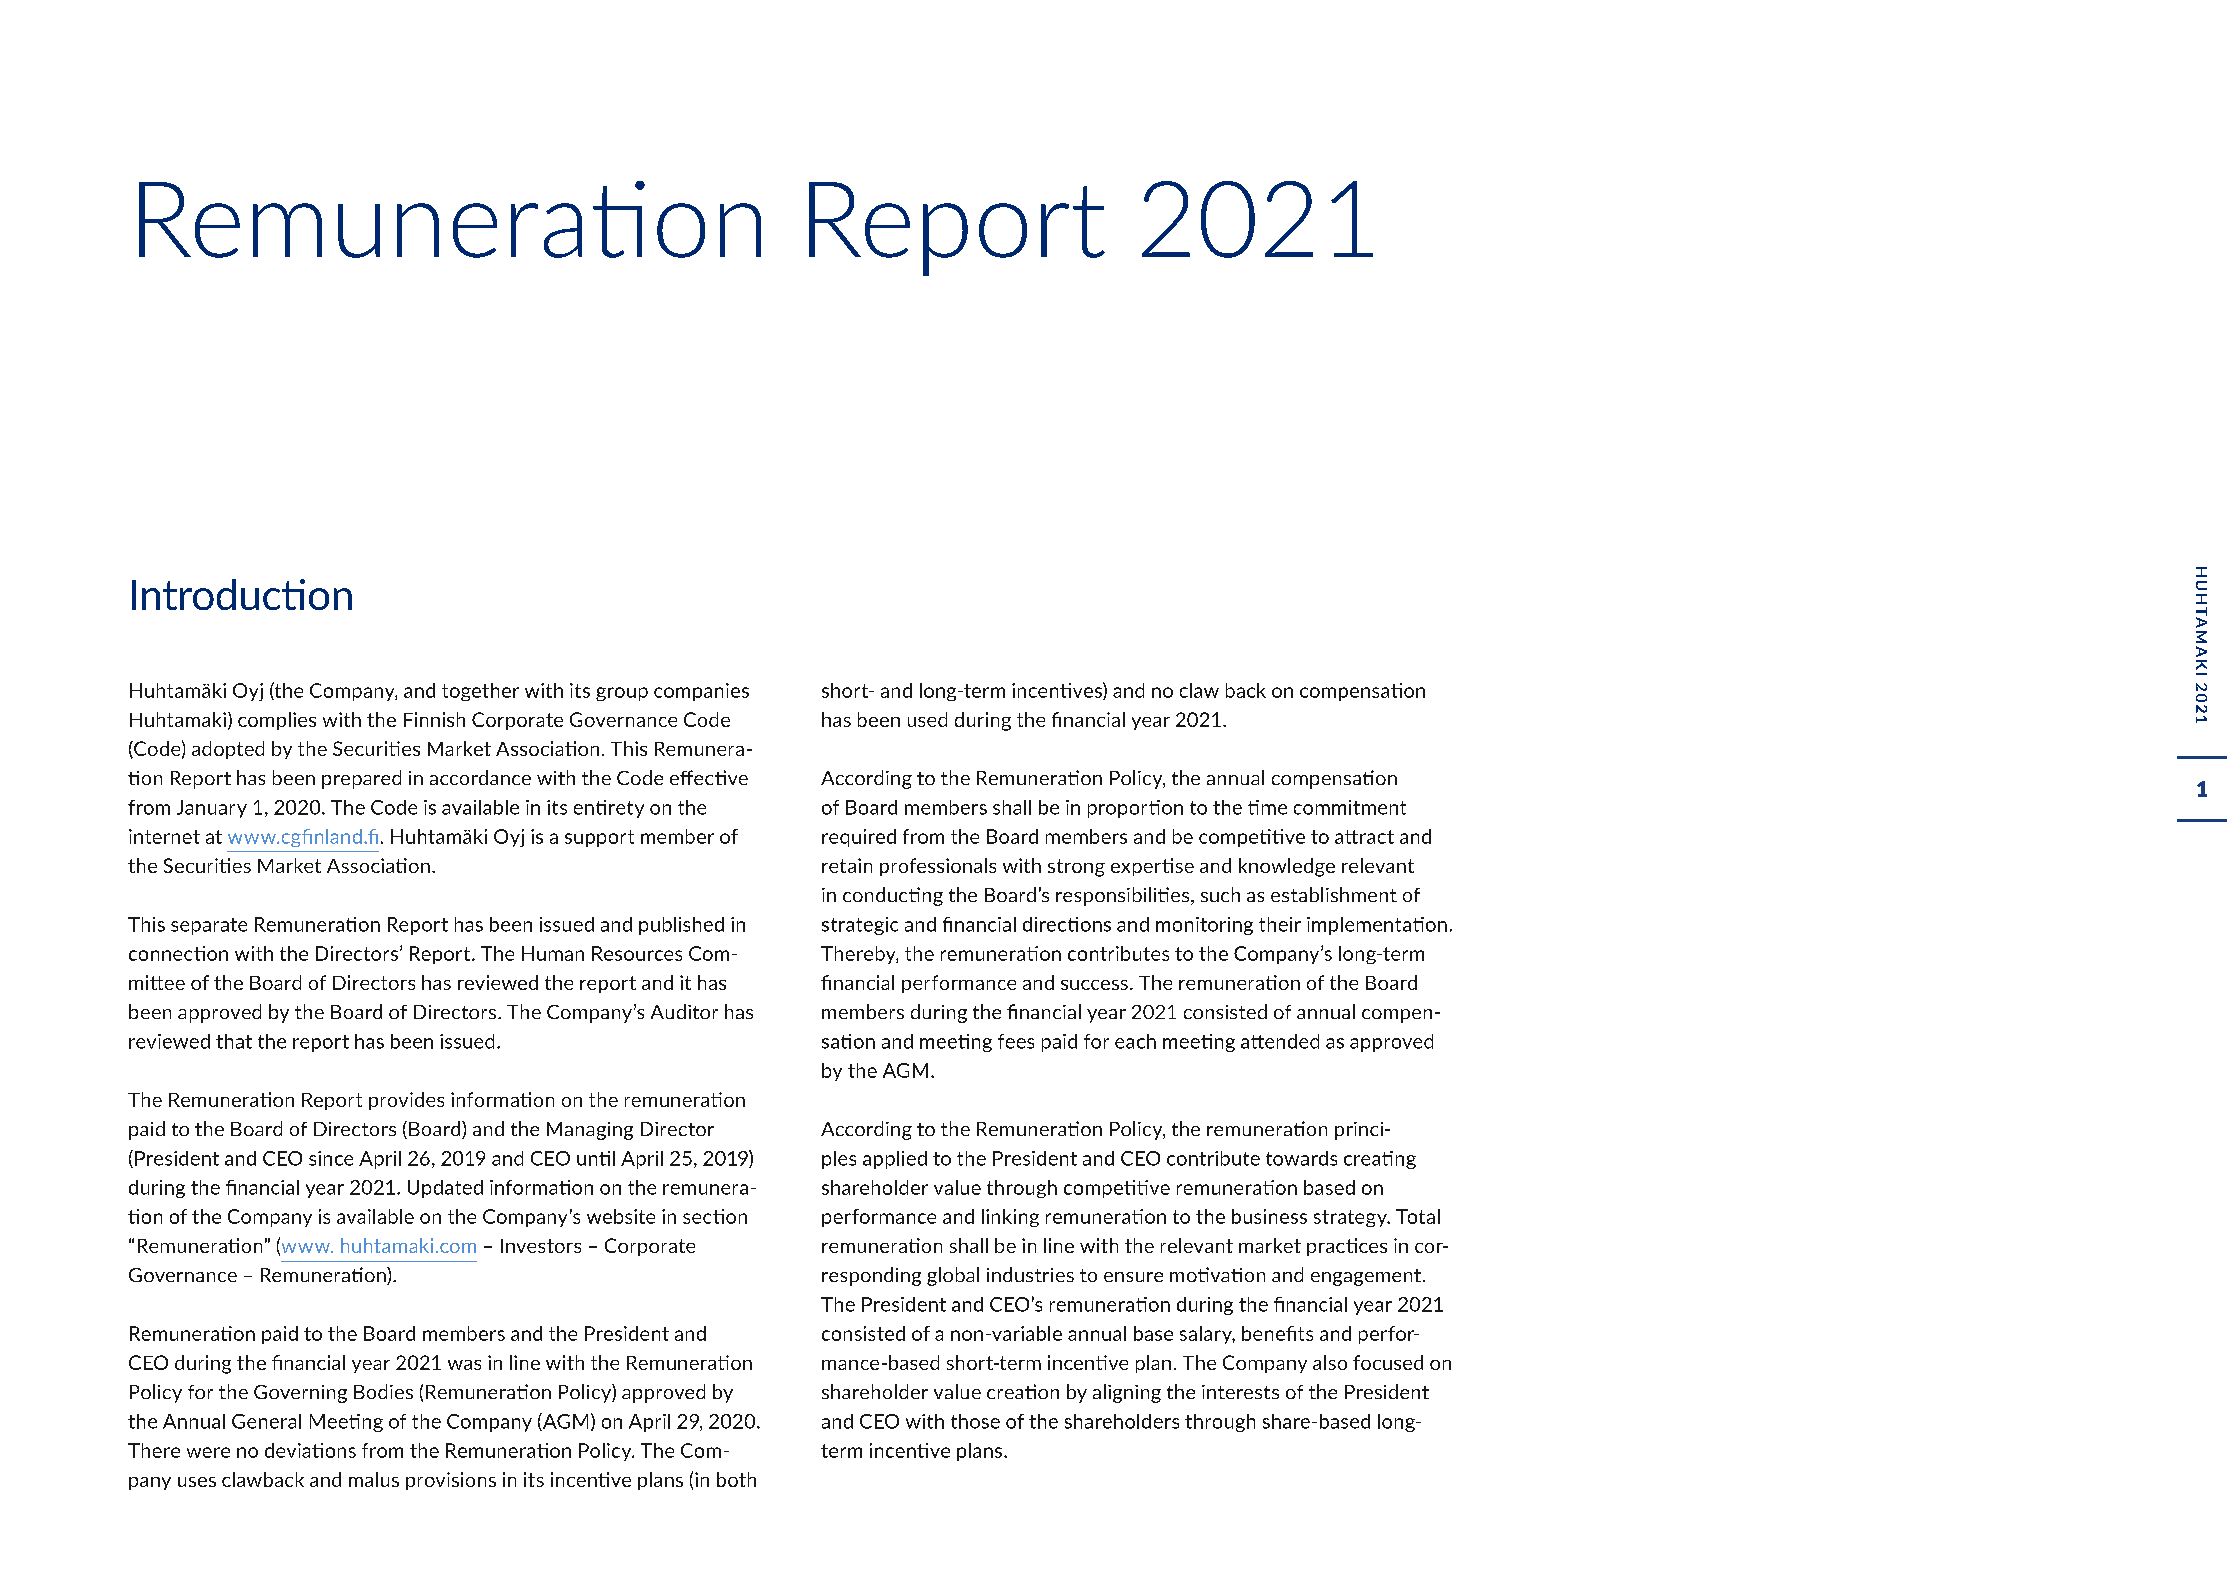 The image size is (2237, 1582). What do you see at coordinates (1366, 1277) in the screenshot?
I see `engagement` at bounding box center [1366, 1277].
